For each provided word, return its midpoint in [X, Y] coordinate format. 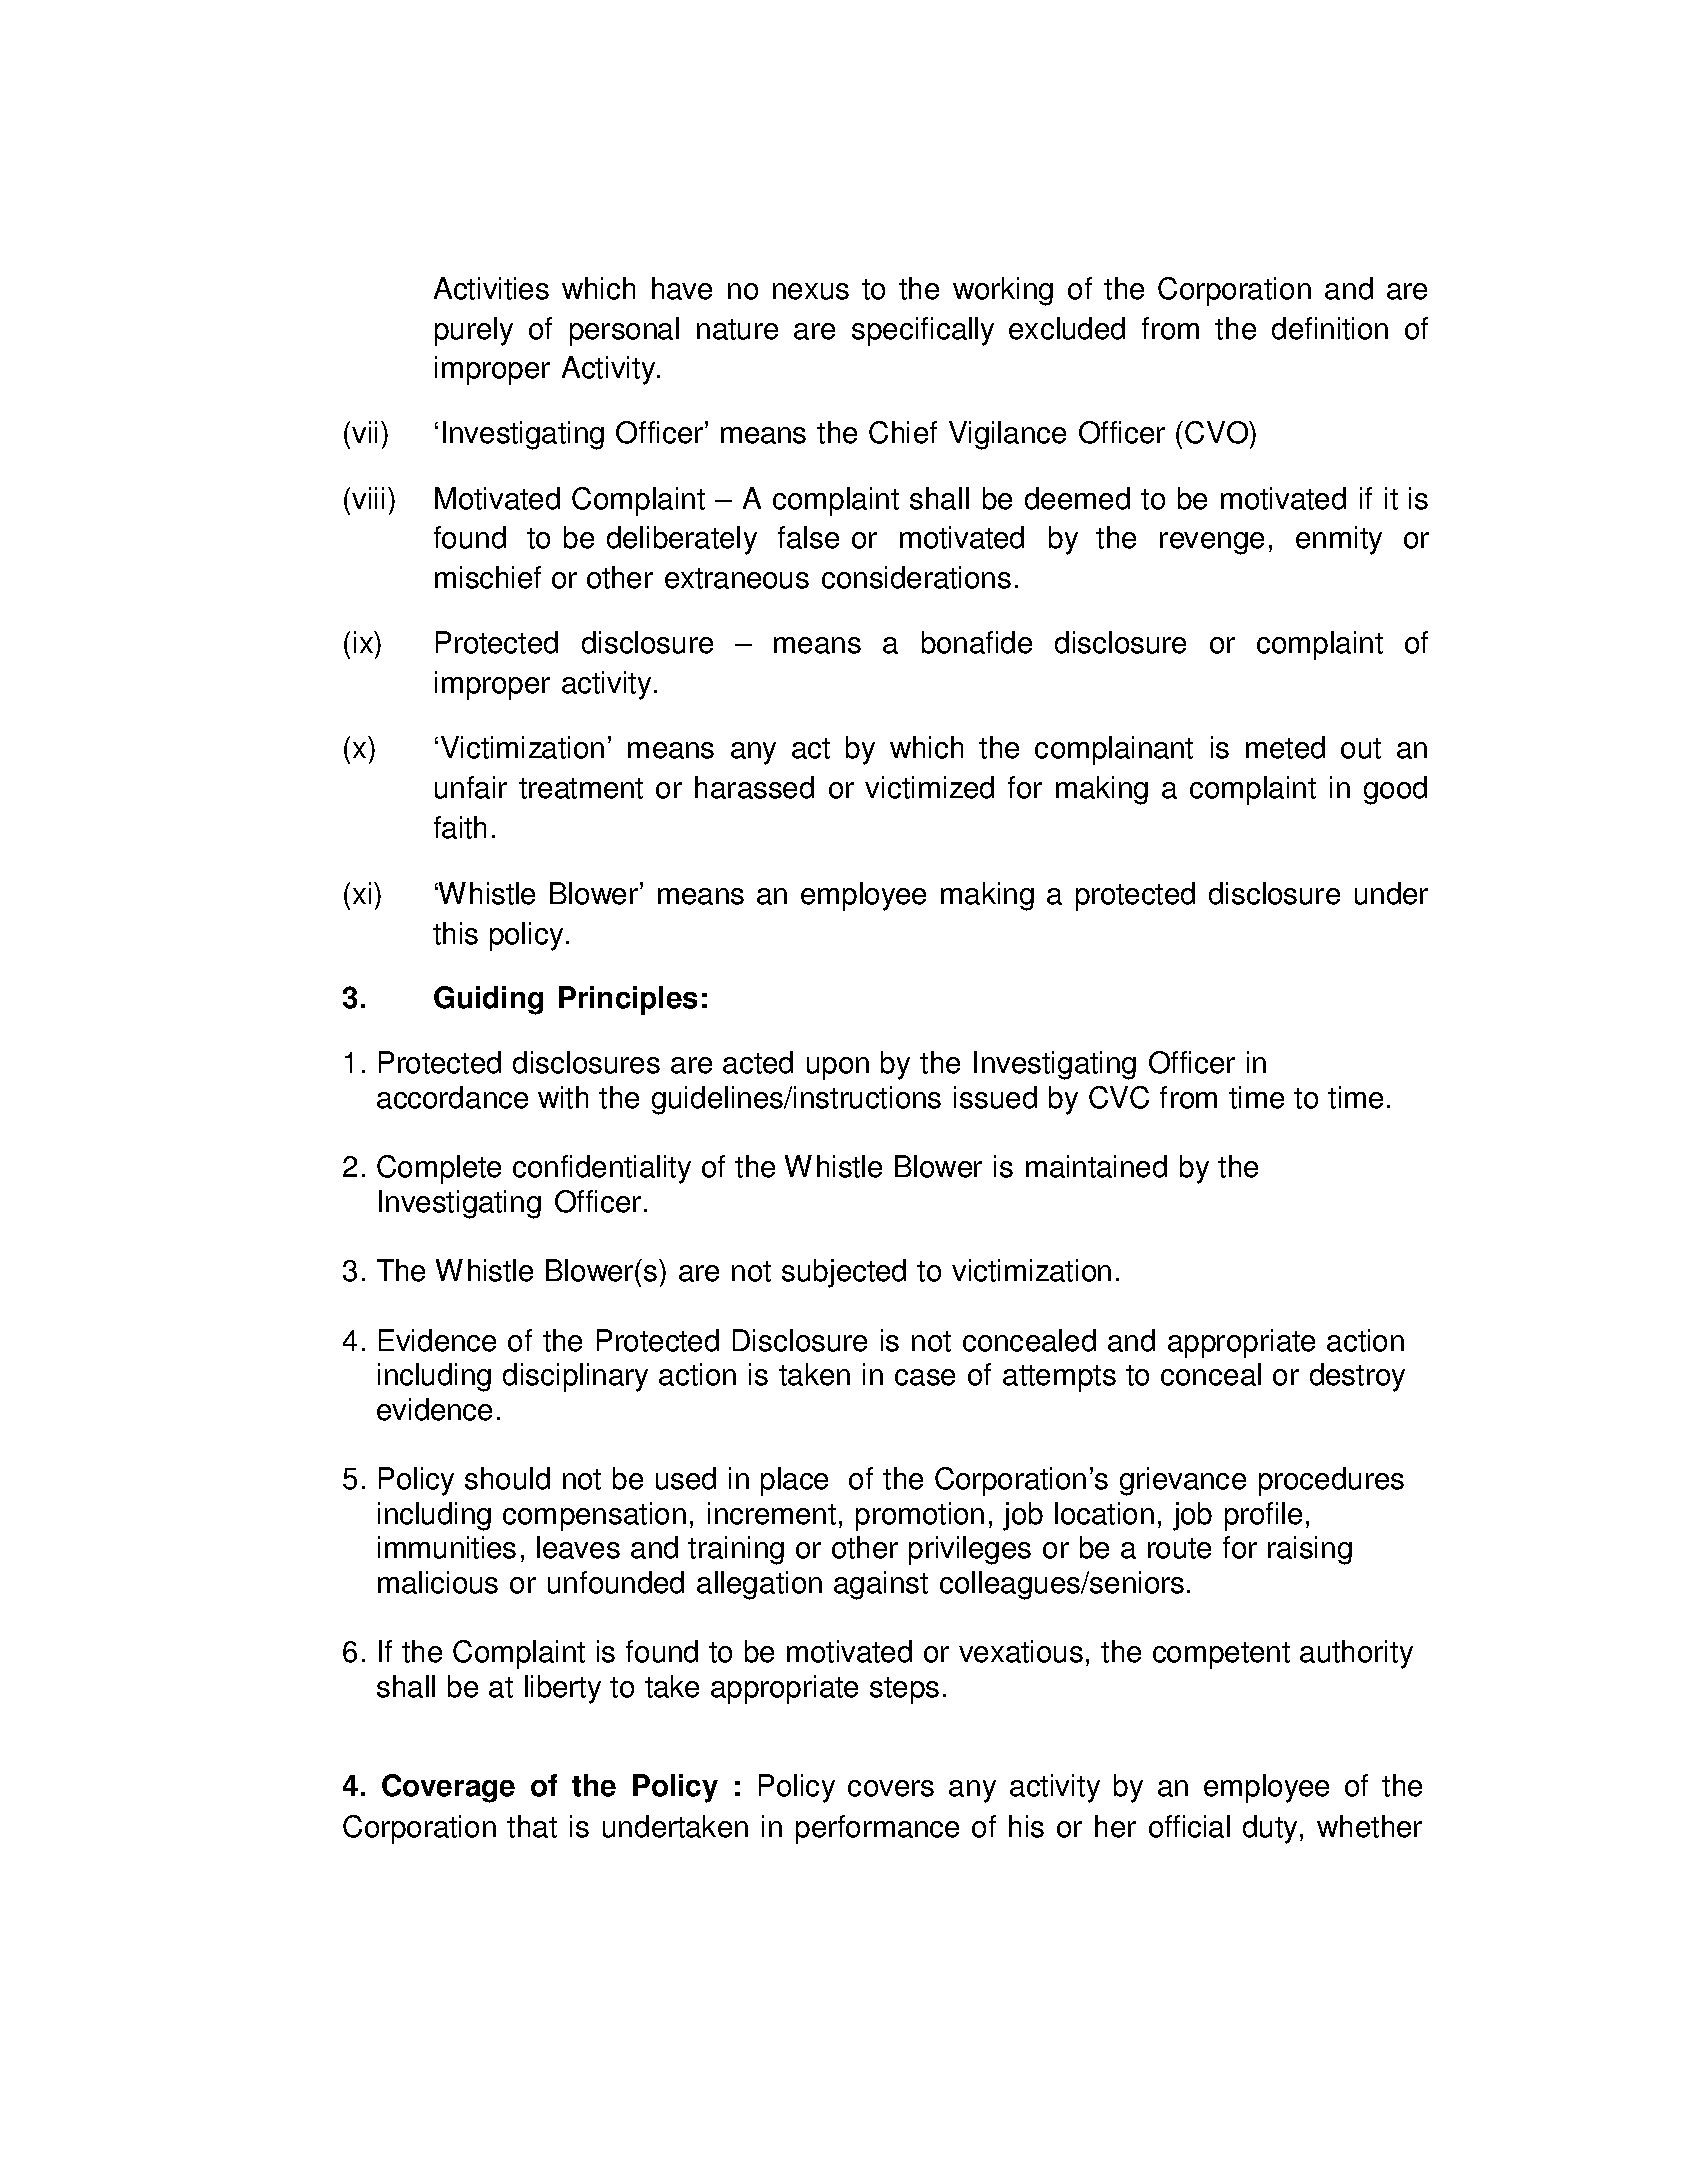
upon [838, 1068]
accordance [452, 1097]
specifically [923, 331]
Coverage [448, 1788]
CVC [1119, 1097]
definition [1330, 328]
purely [474, 331]
